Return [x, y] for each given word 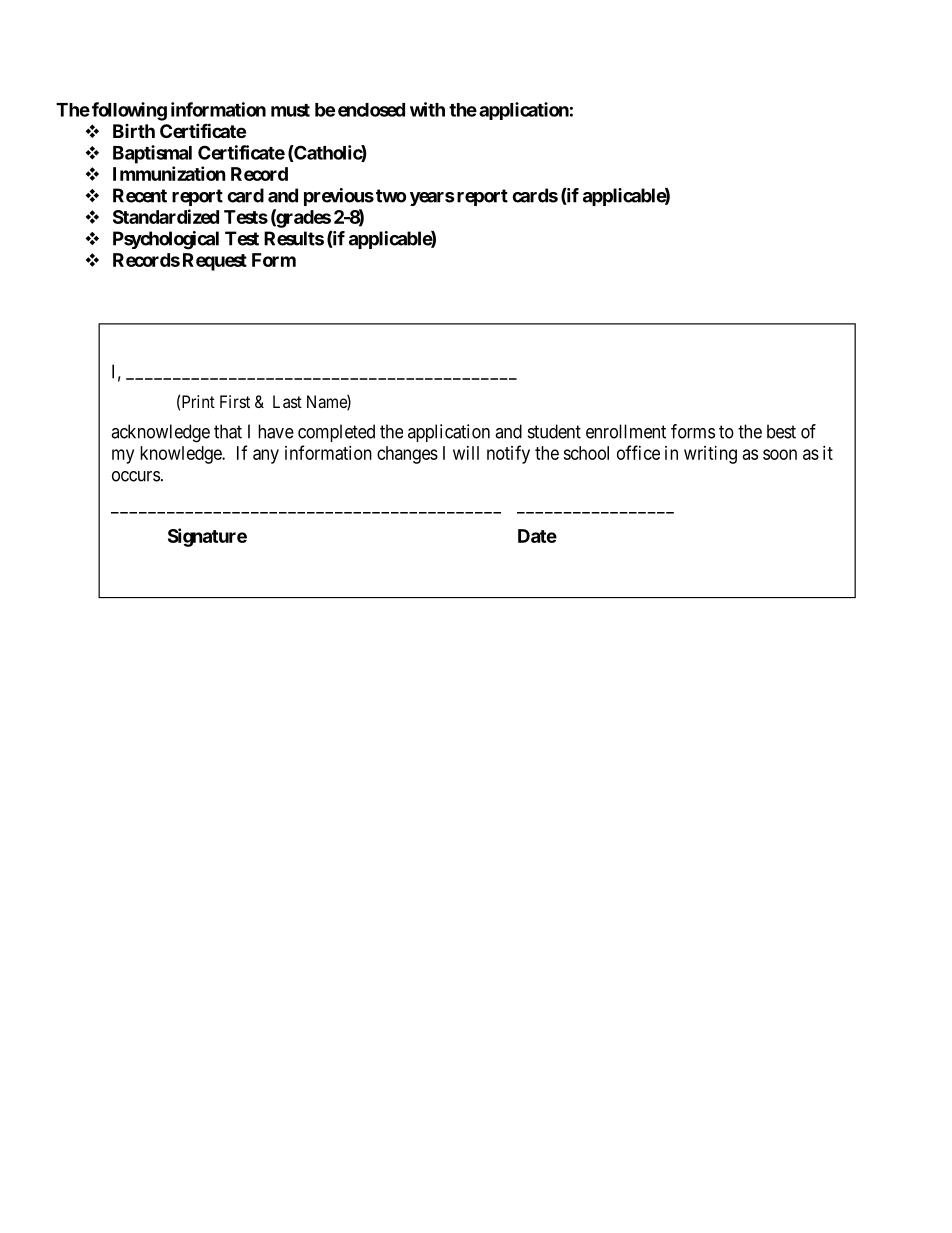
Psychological [166, 240]
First [235, 401]
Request [215, 262]
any [266, 456]
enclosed [371, 110]
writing [710, 455]
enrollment [626, 431]
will [466, 453]
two [391, 196]
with [427, 109]
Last [287, 401]
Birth [134, 131]
